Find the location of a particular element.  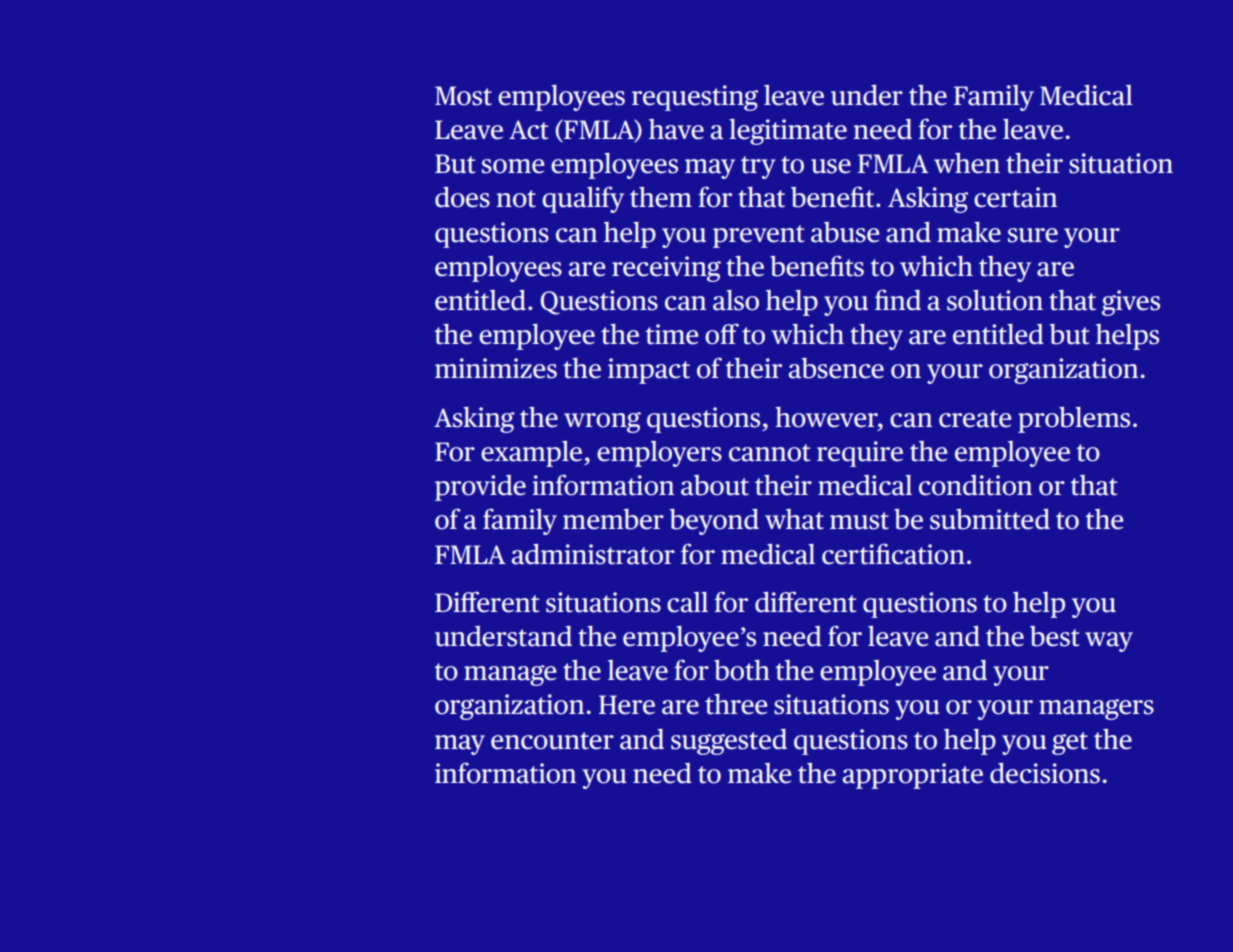

cannot is located at coordinates (769, 453).
